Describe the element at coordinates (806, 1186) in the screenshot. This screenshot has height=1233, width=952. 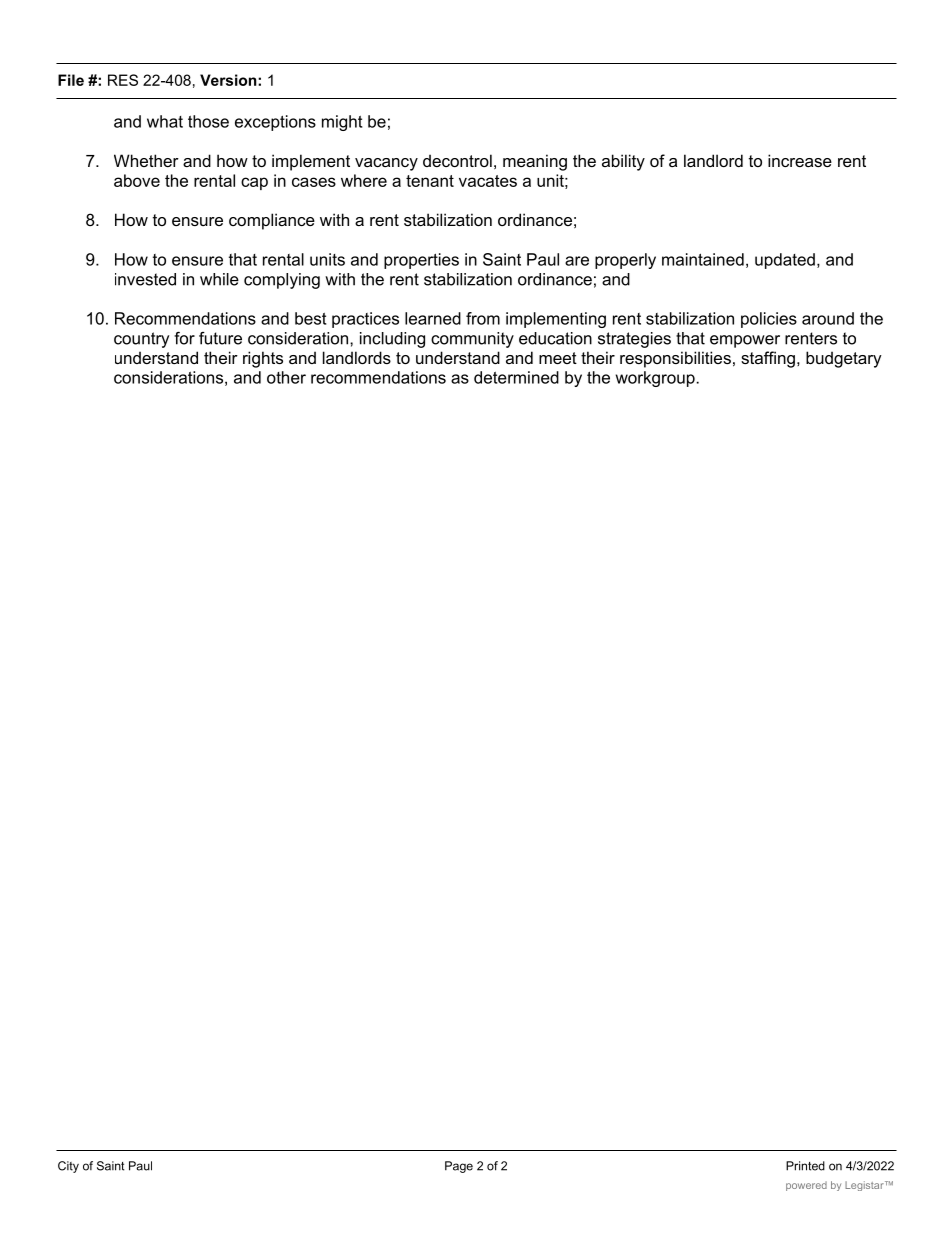
I see `powered` at that location.
